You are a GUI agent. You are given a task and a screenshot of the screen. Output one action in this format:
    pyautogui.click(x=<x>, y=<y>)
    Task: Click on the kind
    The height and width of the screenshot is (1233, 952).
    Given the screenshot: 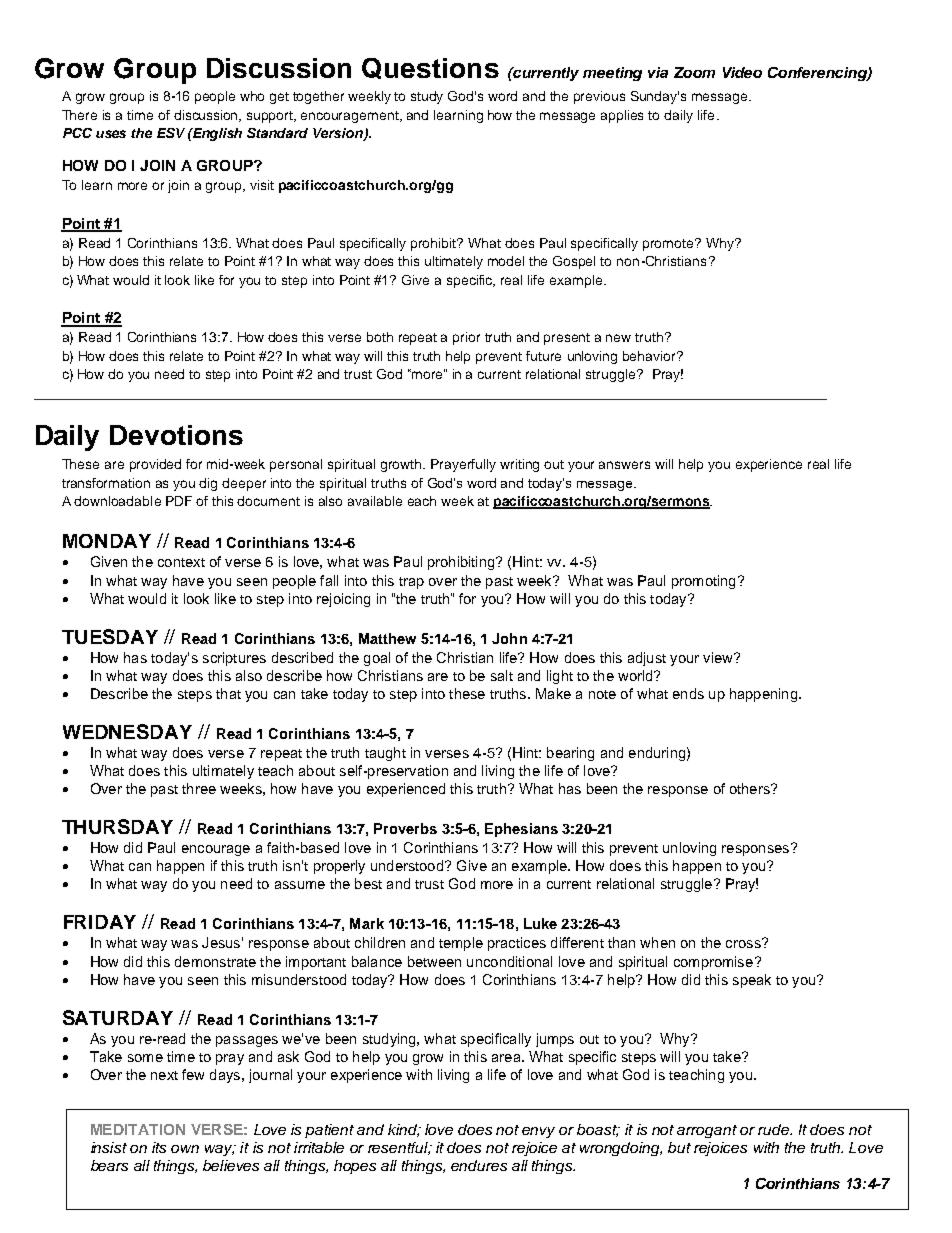 What is the action you would take?
    pyautogui.click(x=404, y=1130)
